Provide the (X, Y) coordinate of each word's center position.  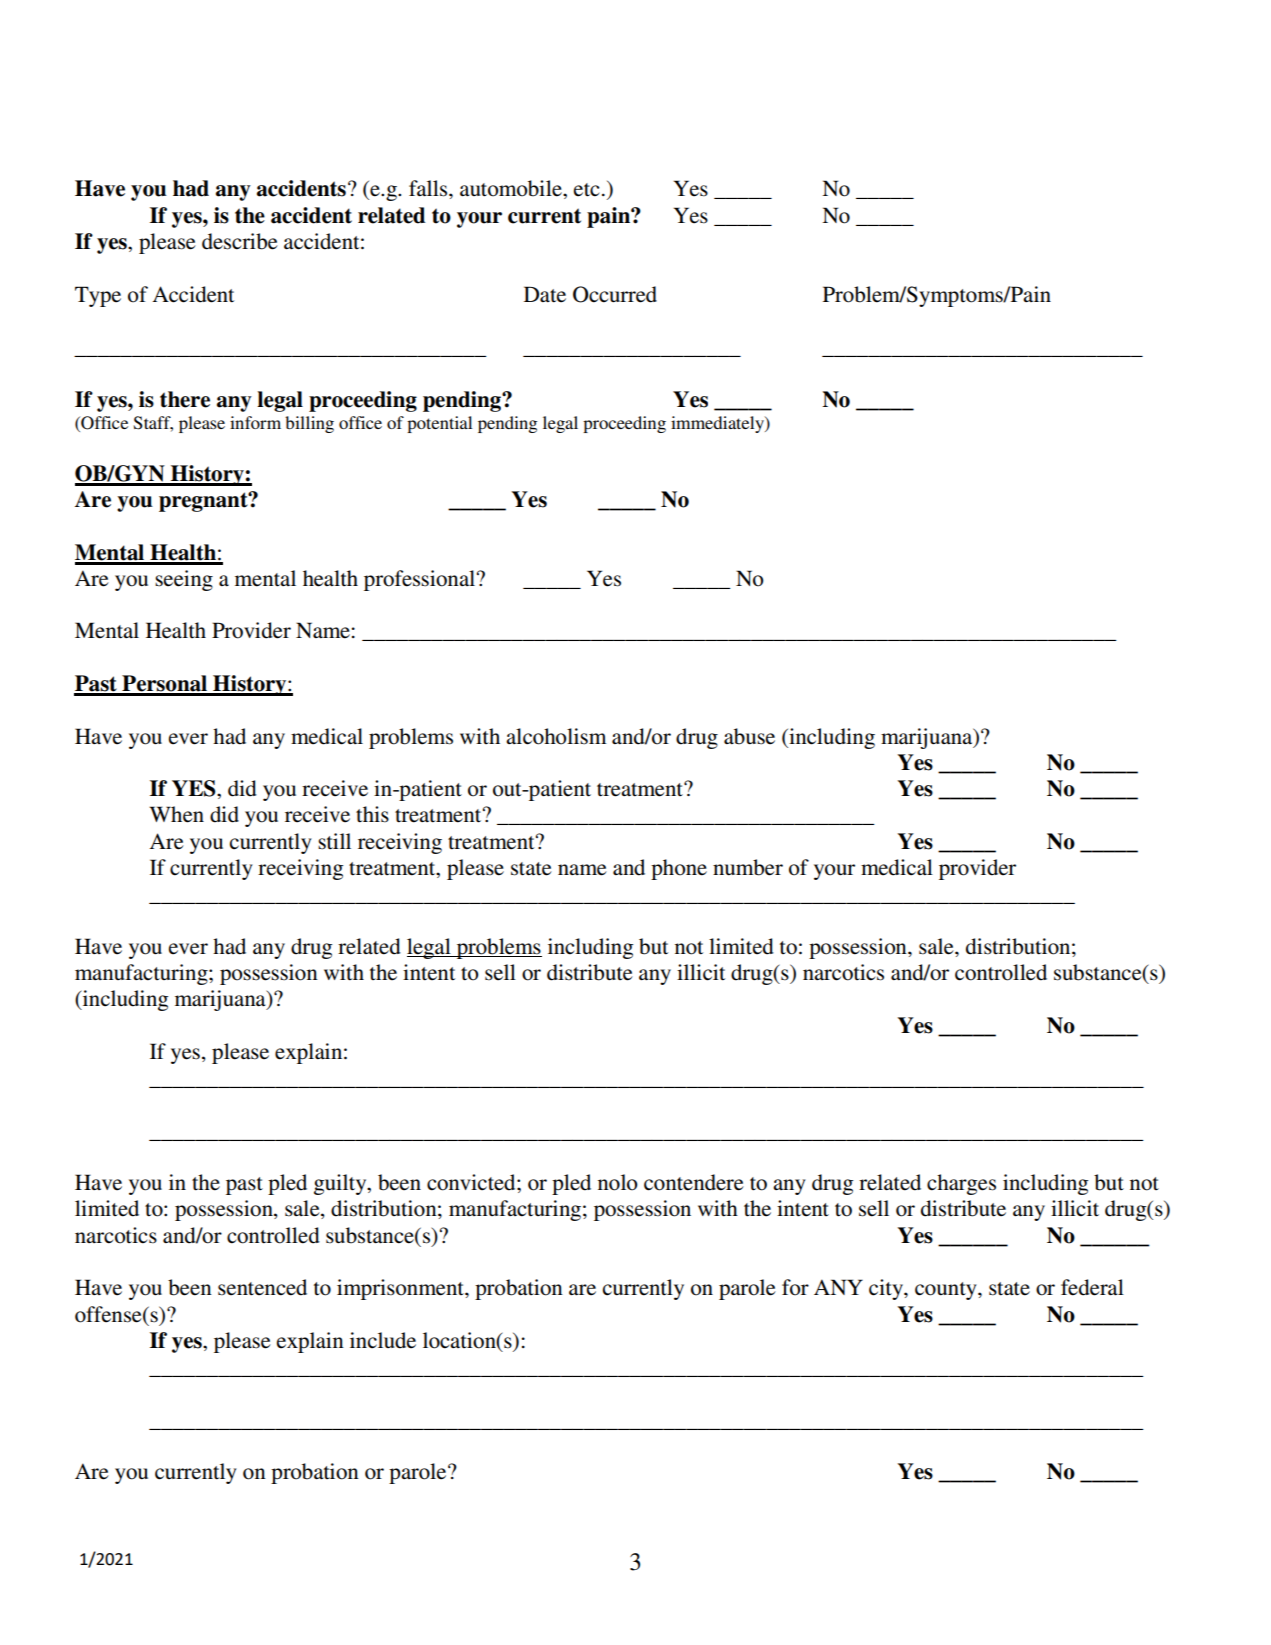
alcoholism (556, 736)
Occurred (615, 294)
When (176, 814)
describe (240, 241)
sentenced (262, 1287)
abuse (749, 736)
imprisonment (401, 1289)
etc (586, 190)
